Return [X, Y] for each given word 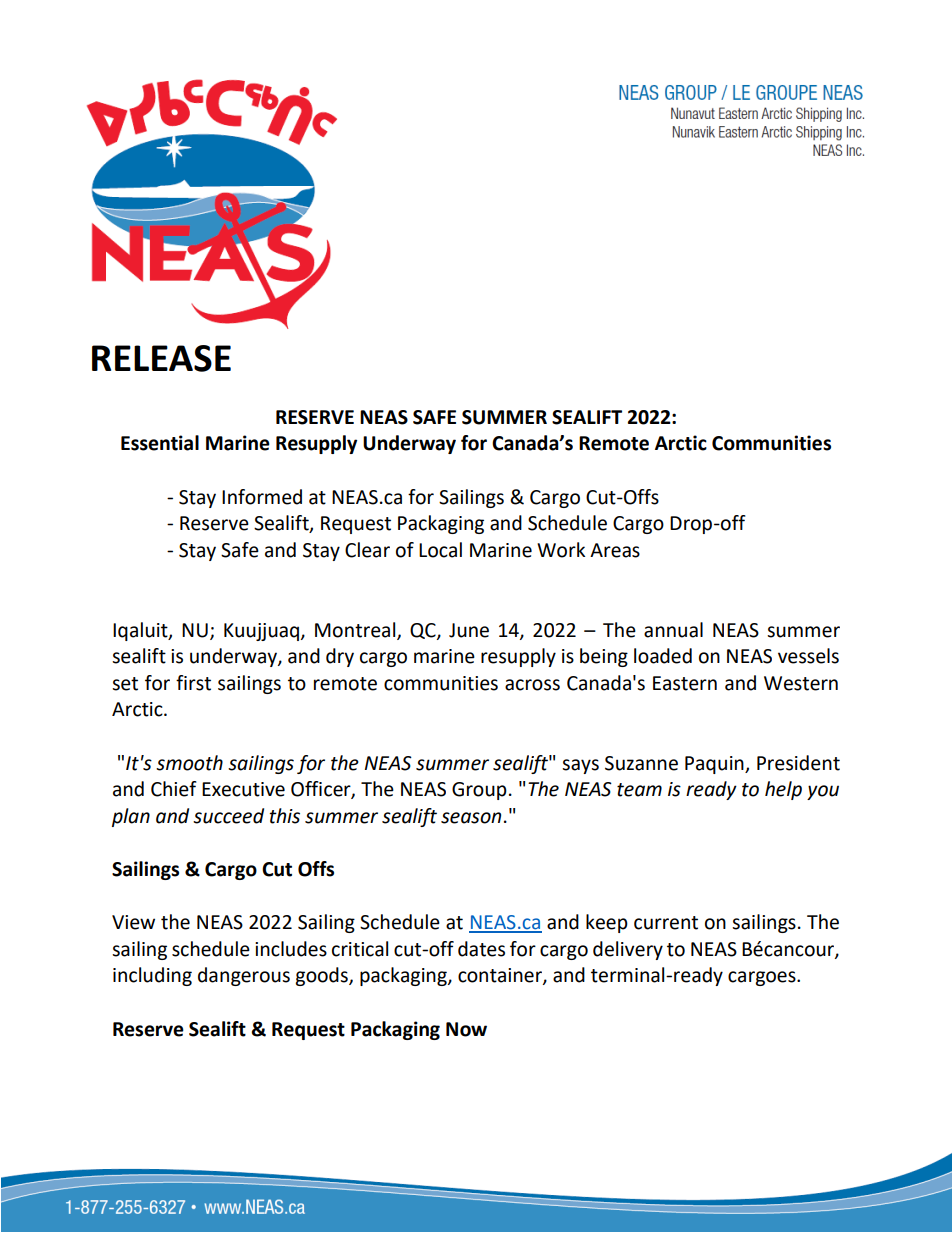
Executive [243, 789]
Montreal [356, 630]
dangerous [244, 976]
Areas [615, 550]
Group [479, 791]
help [783, 790]
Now [466, 1029]
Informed [262, 497]
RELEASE [161, 358]
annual [673, 630]
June [469, 630]
